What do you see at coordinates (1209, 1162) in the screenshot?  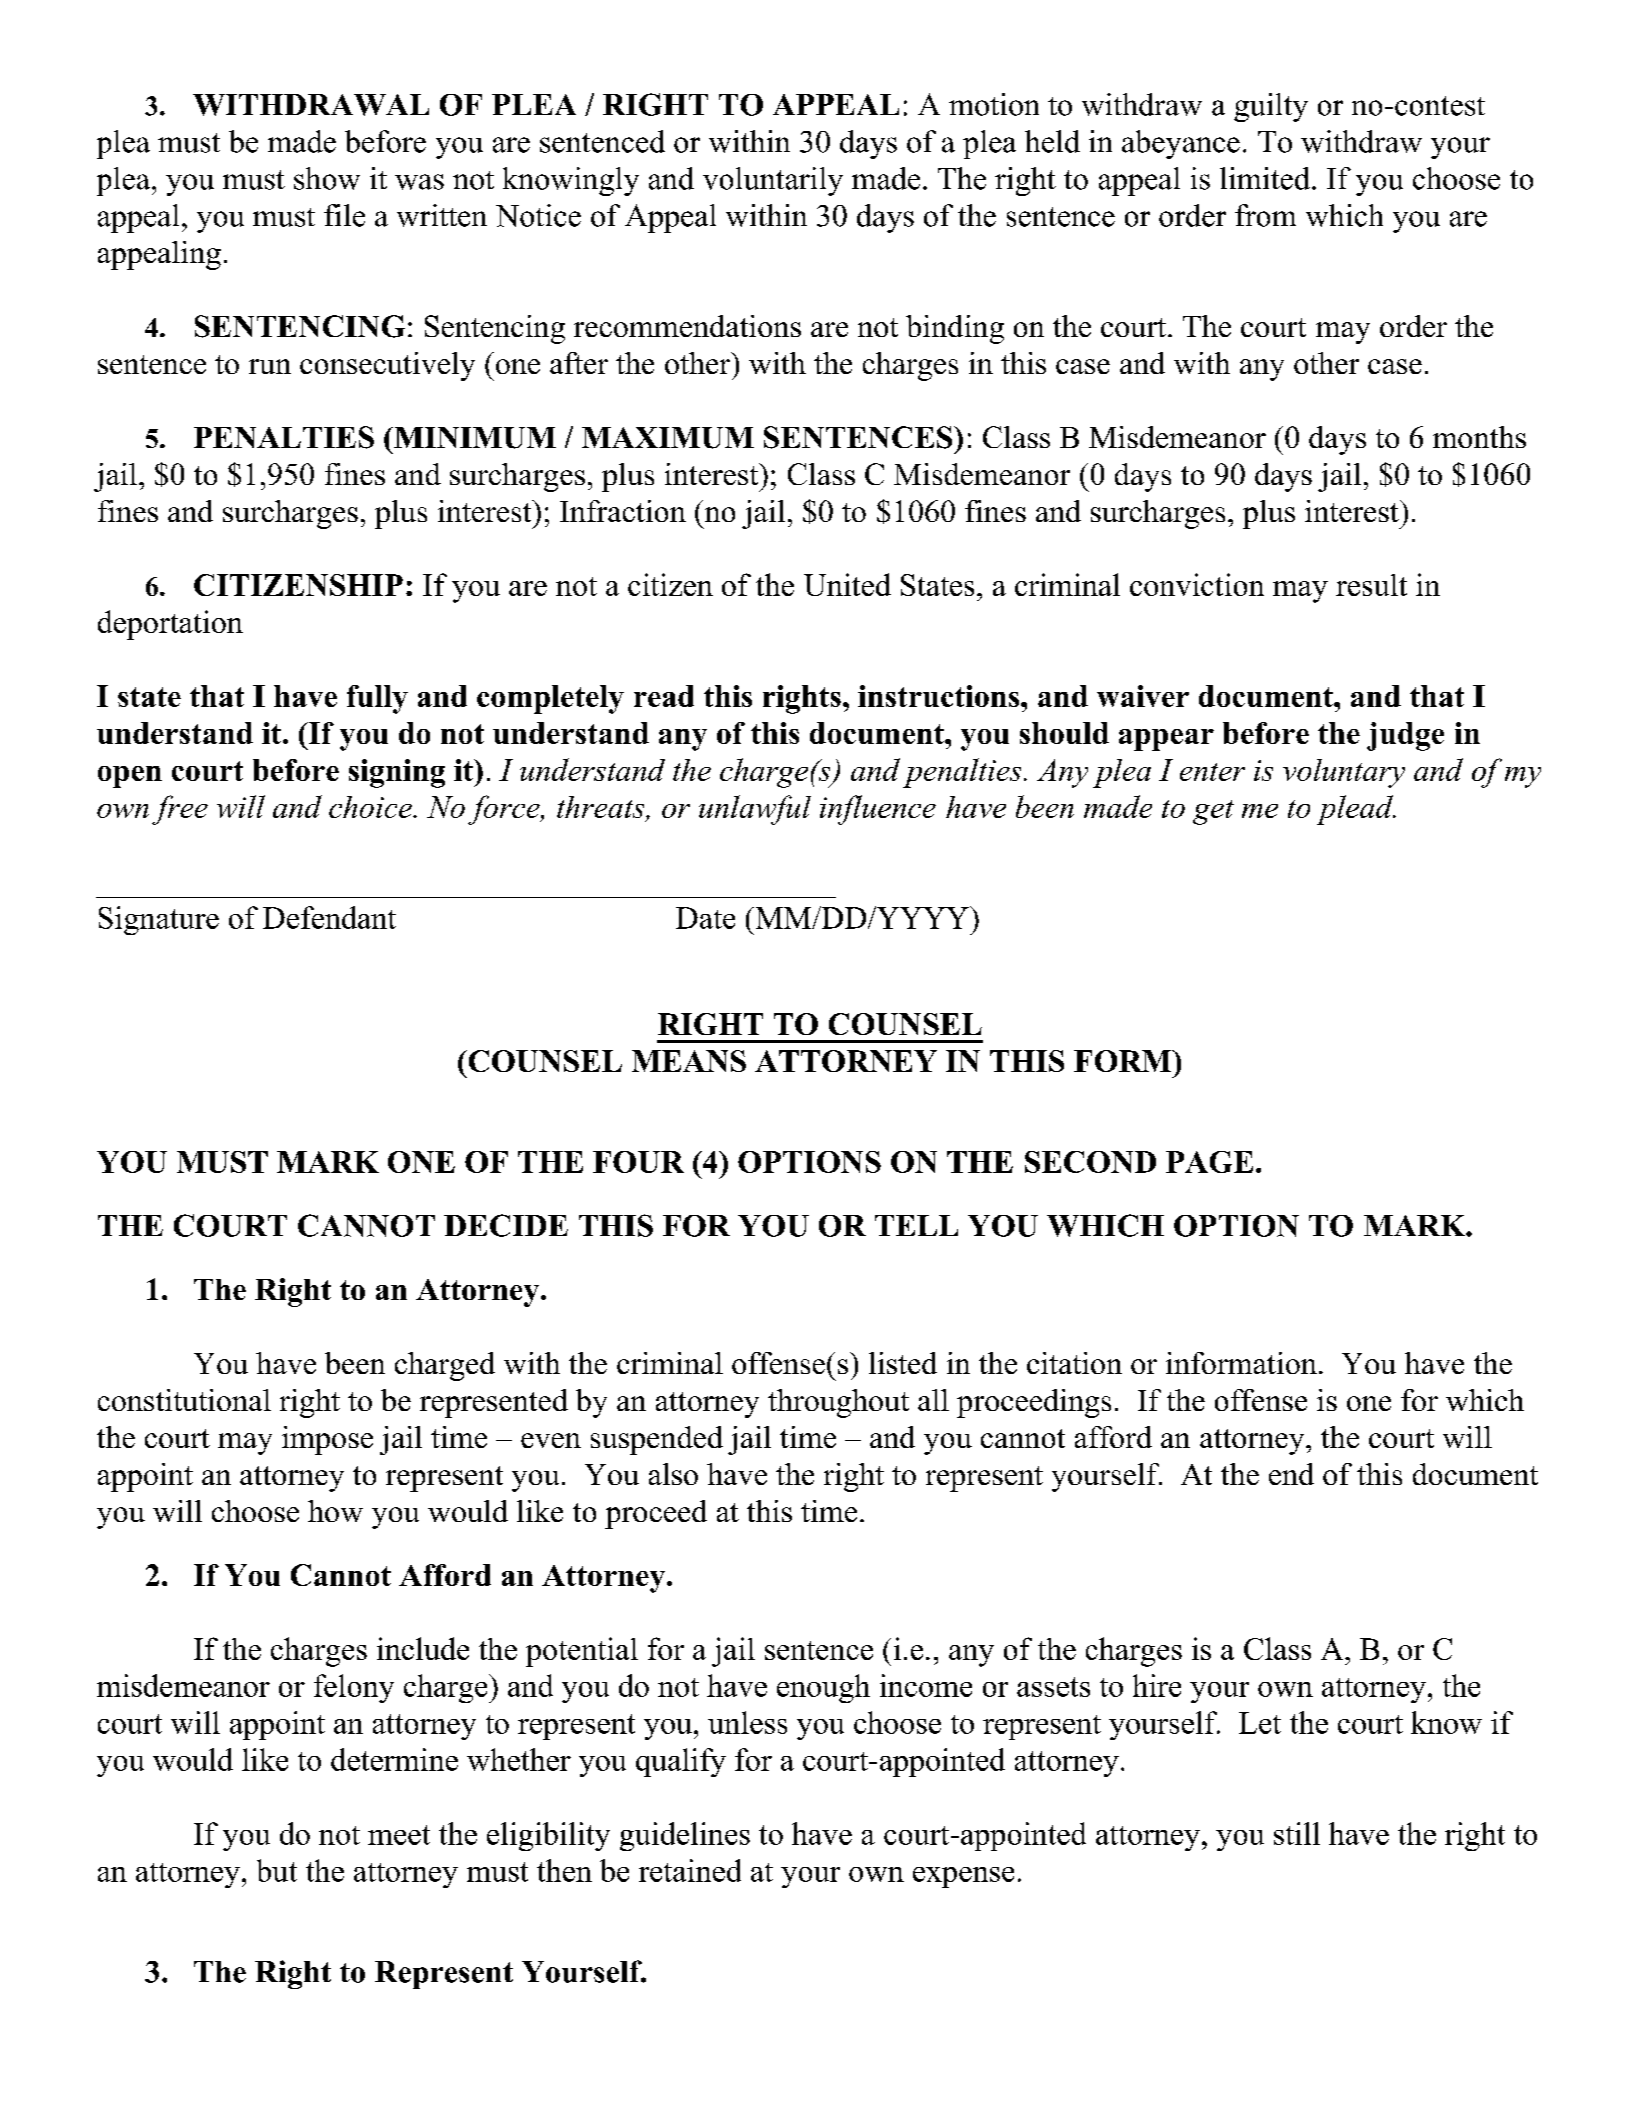 I see `PAGE` at bounding box center [1209, 1162].
